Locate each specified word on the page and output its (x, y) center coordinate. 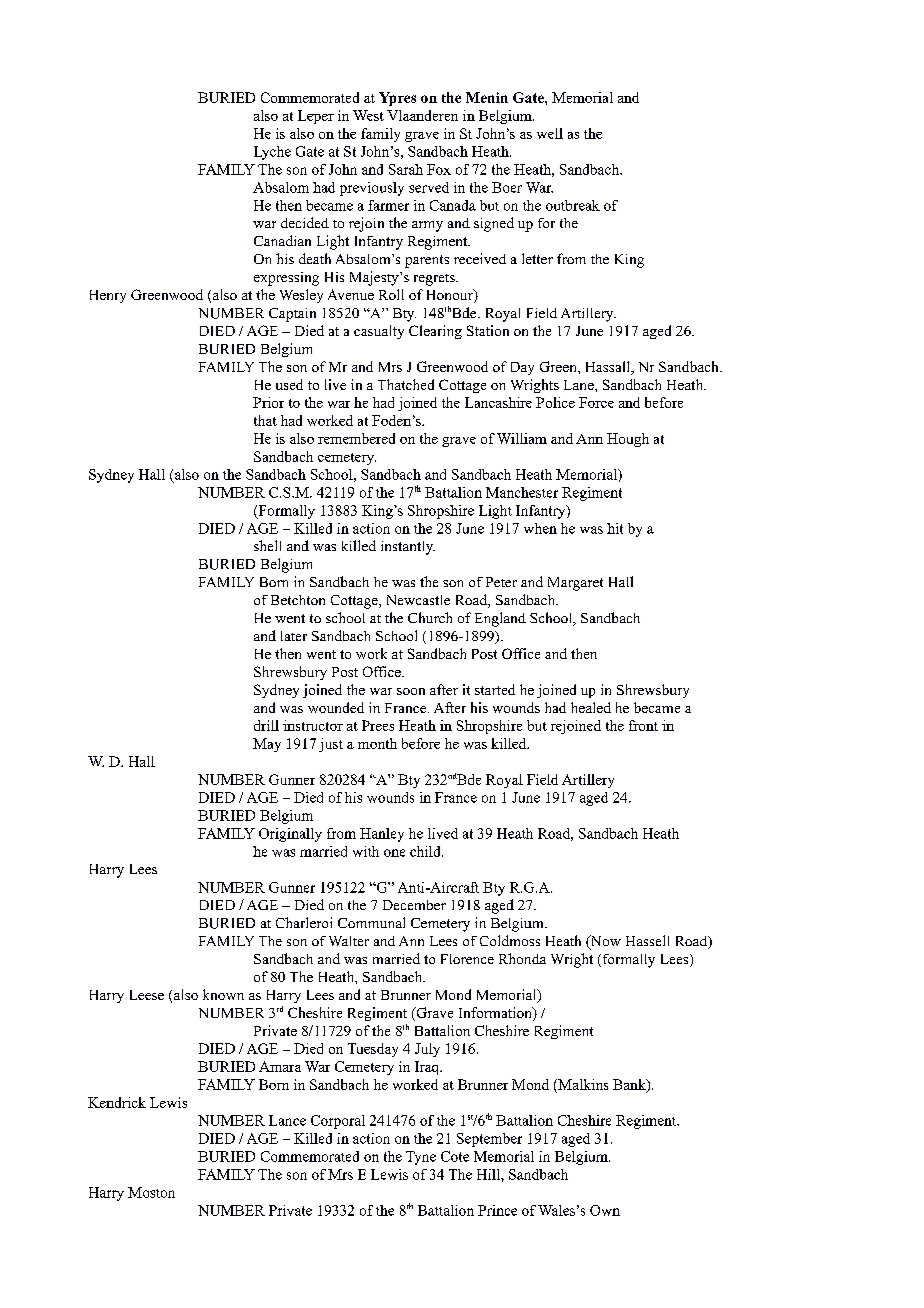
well (550, 133)
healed (591, 707)
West (368, 115)
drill (266, 725)
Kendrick (117, 1102)
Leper (316, 117)
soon (411, 691)
